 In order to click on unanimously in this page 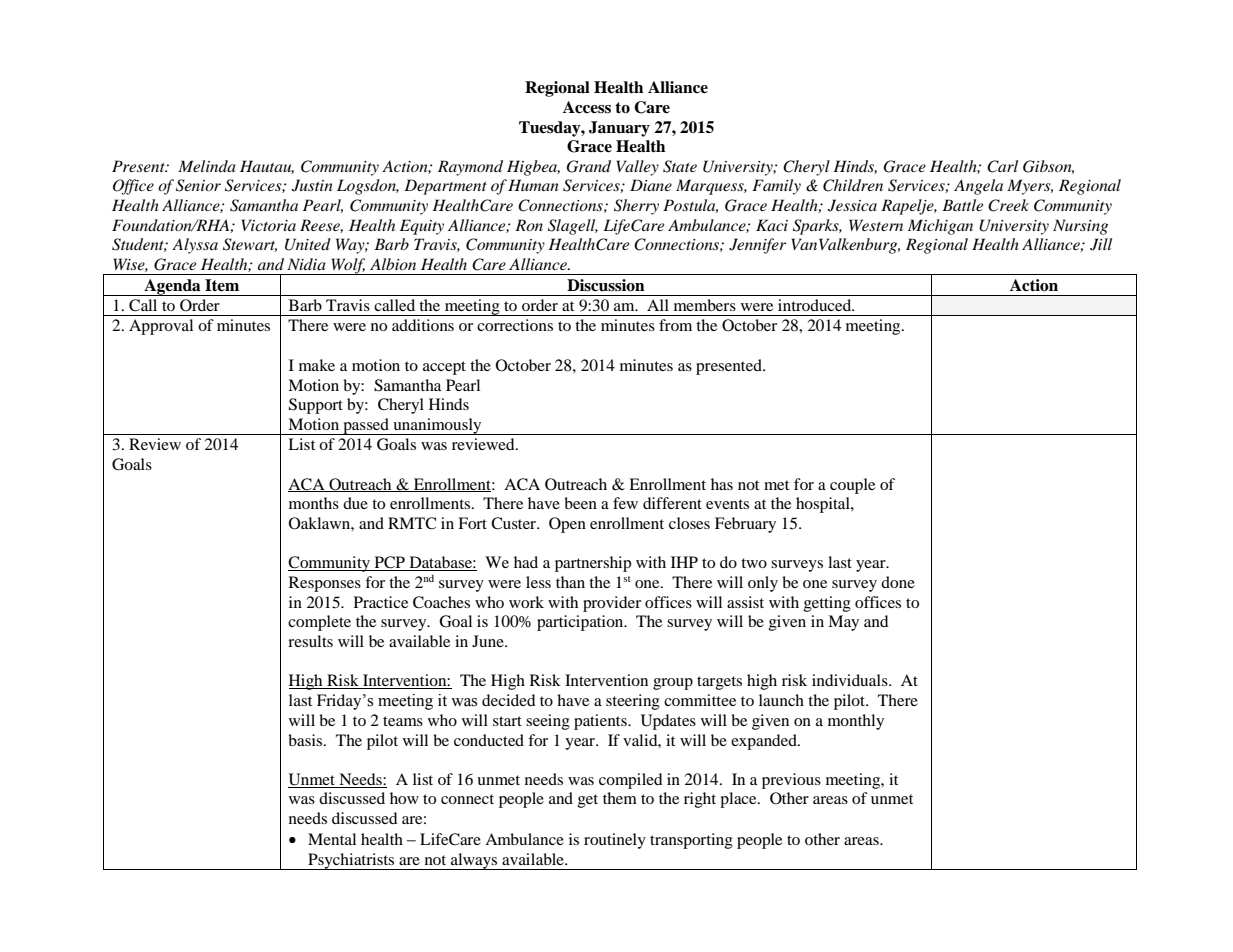, I will do `click(437, 426)`.
